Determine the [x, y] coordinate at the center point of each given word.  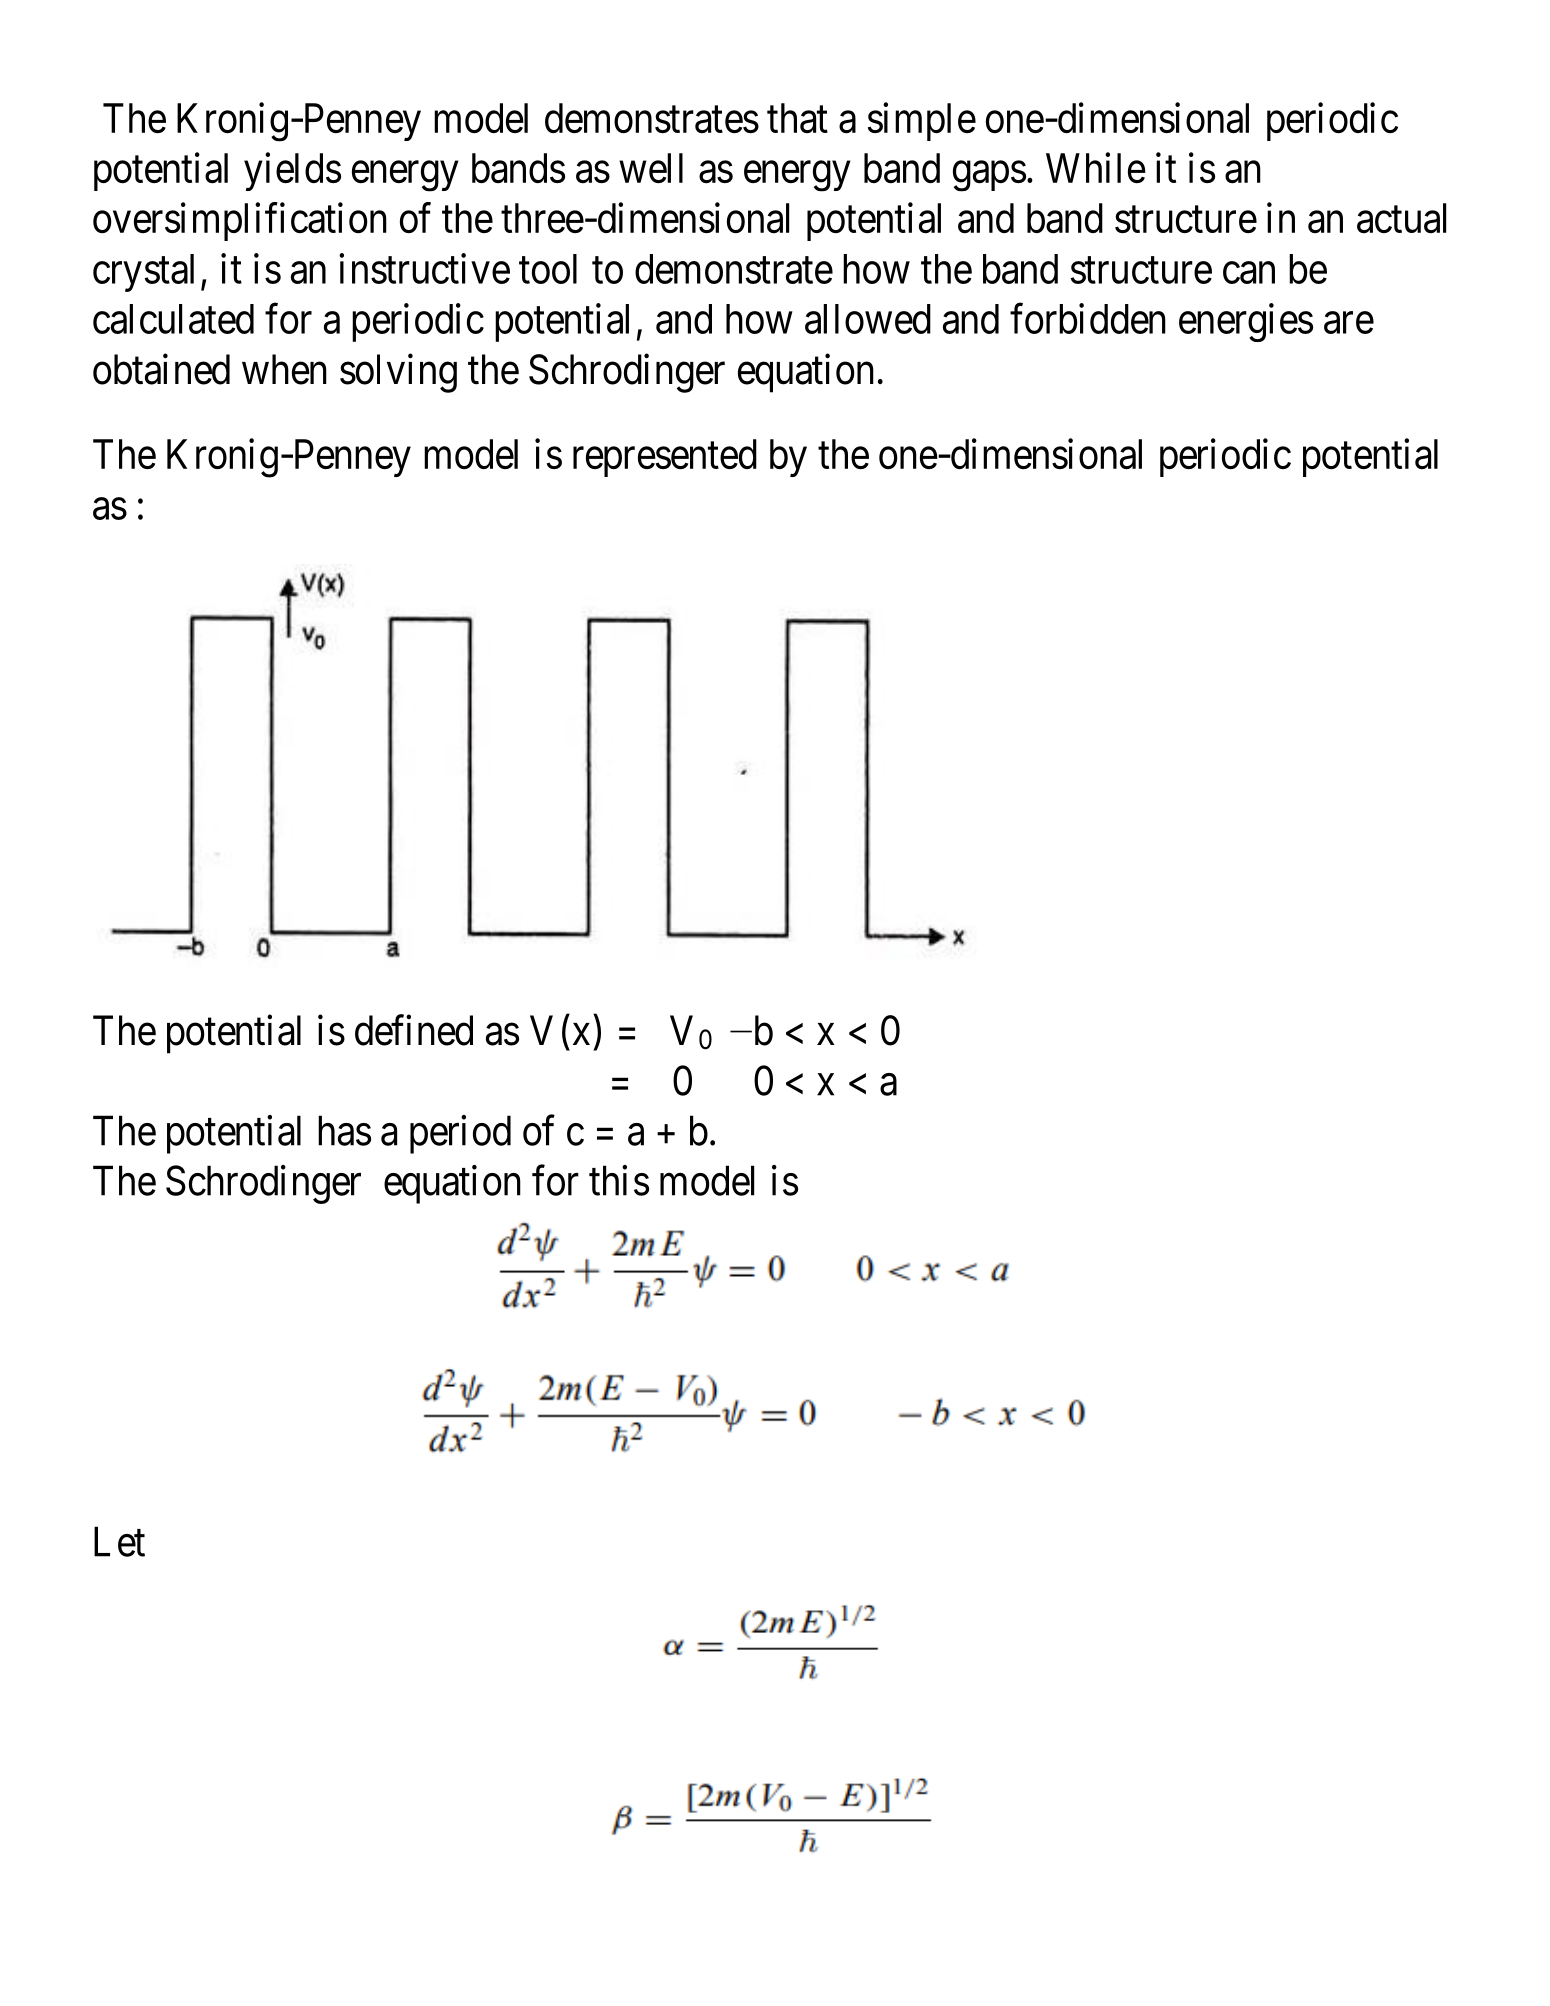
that [797, 118]
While [1096, 168]
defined [414, 1030]
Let [119, 1542]
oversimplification [240, 222]
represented [665, 458]
